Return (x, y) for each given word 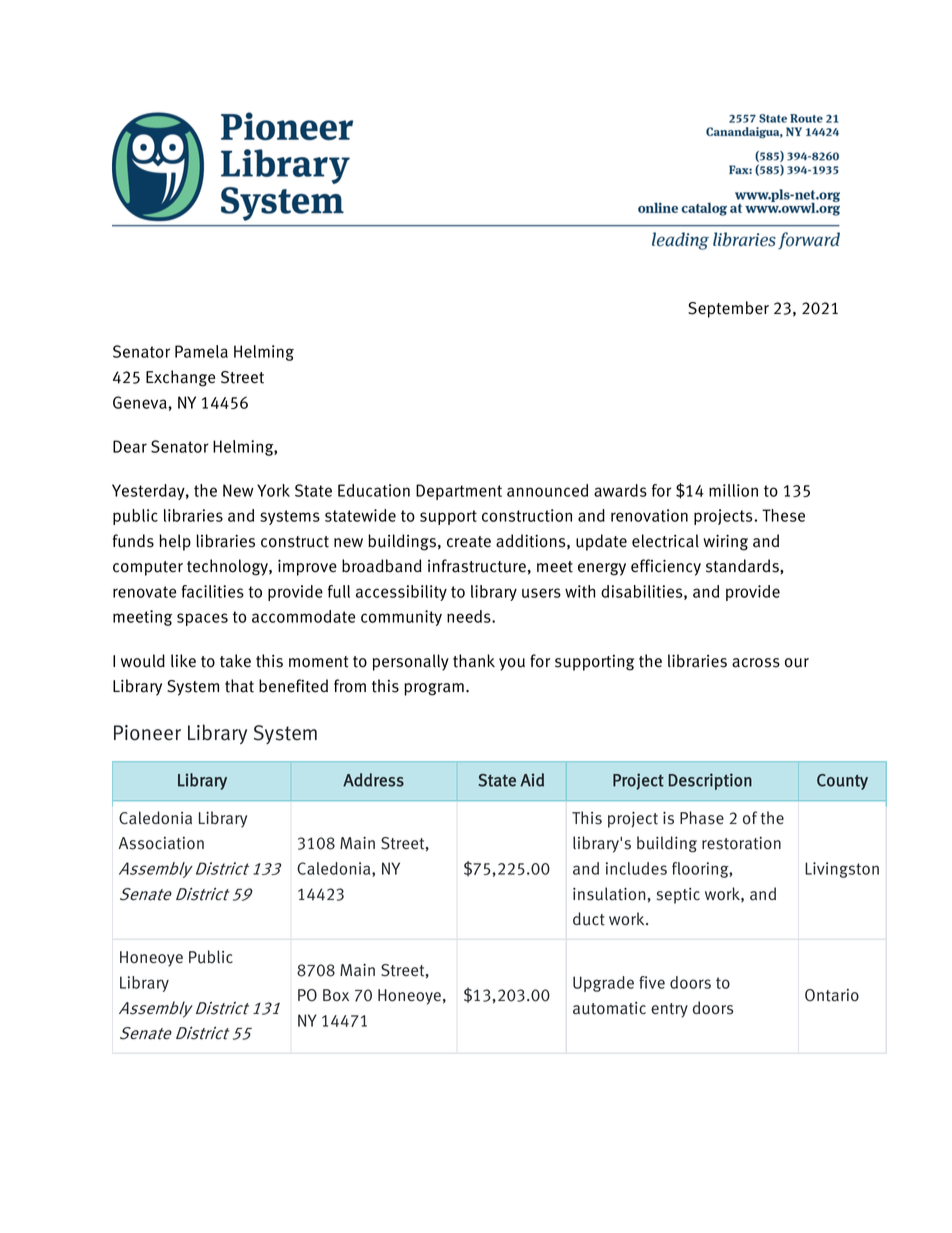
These (783, 515)
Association (161, 843)
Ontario (832, 995)
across (756, 663)
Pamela (201, 351)
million (733, 490)
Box (336, 995)
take (235, 661)
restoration (741, 843)
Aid (532, 780)
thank (474, 661)
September (728, 309)
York (273, 490)
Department (459, 492)
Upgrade (603, 984)
